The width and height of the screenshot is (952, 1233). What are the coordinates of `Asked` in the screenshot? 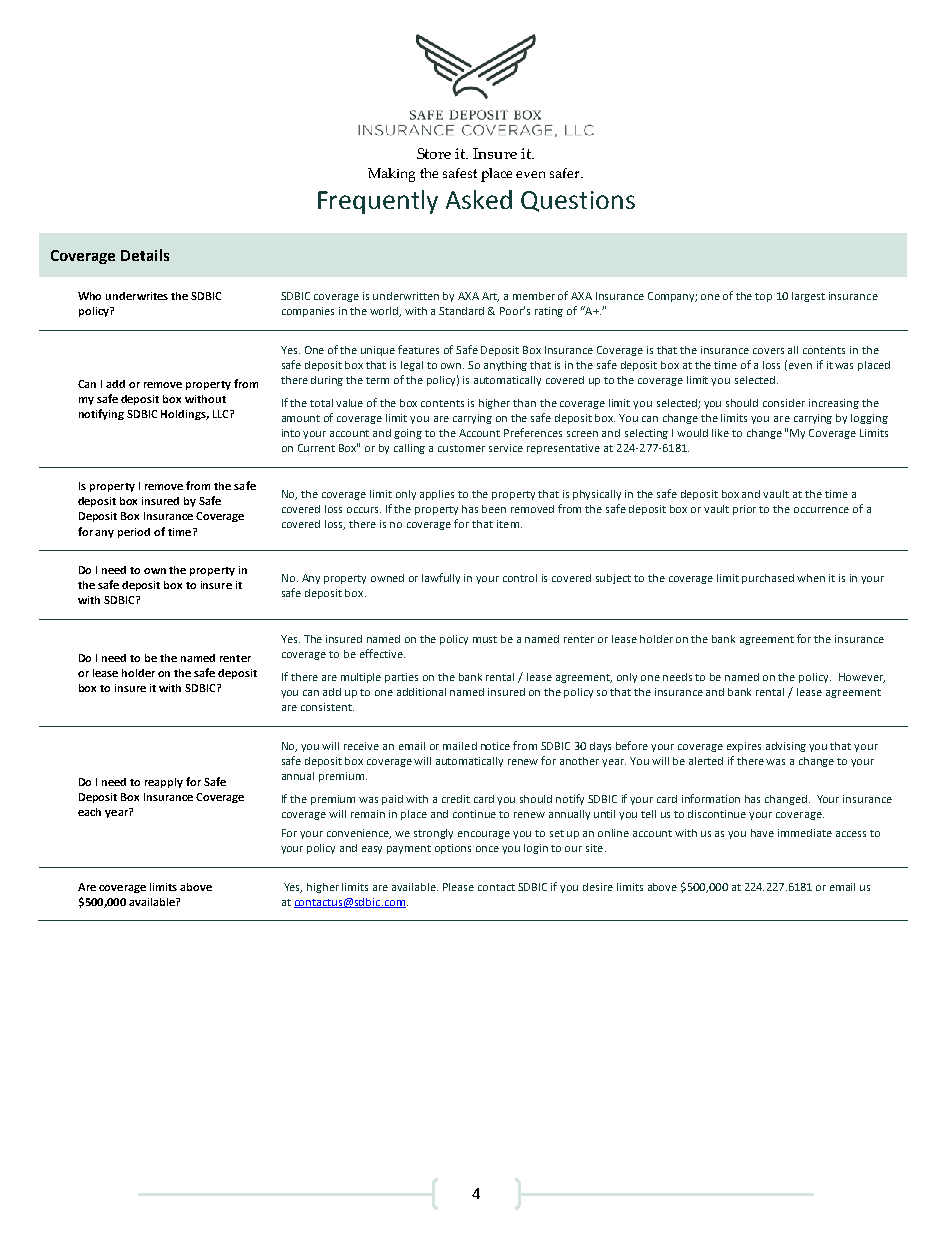 It's located at (479, 199).
